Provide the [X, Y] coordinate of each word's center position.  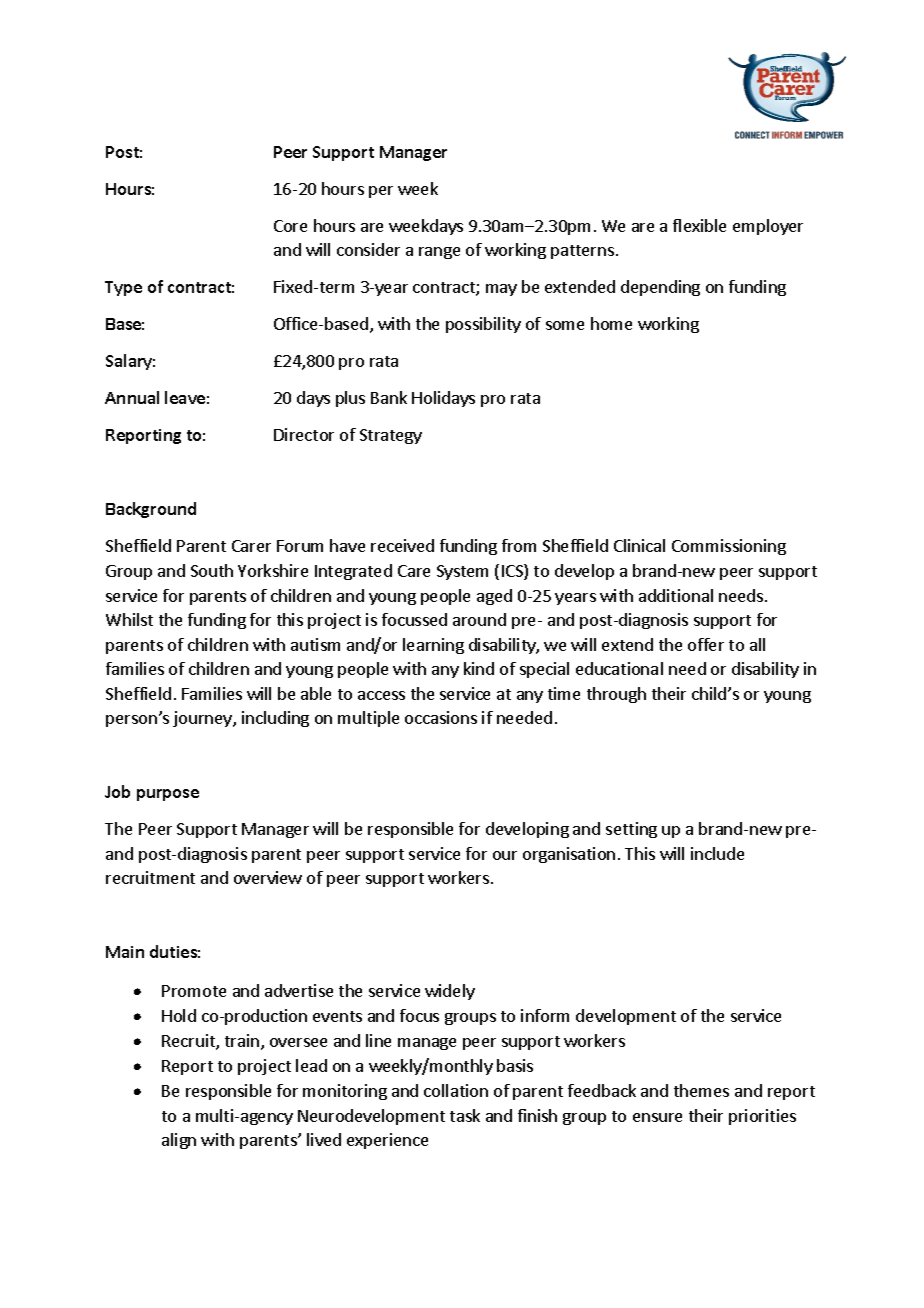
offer [706, 644]
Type [123, 288]
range [439, 253]
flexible [699, 225]
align [179, 1141]
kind [479, 668]
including [275, 719]
